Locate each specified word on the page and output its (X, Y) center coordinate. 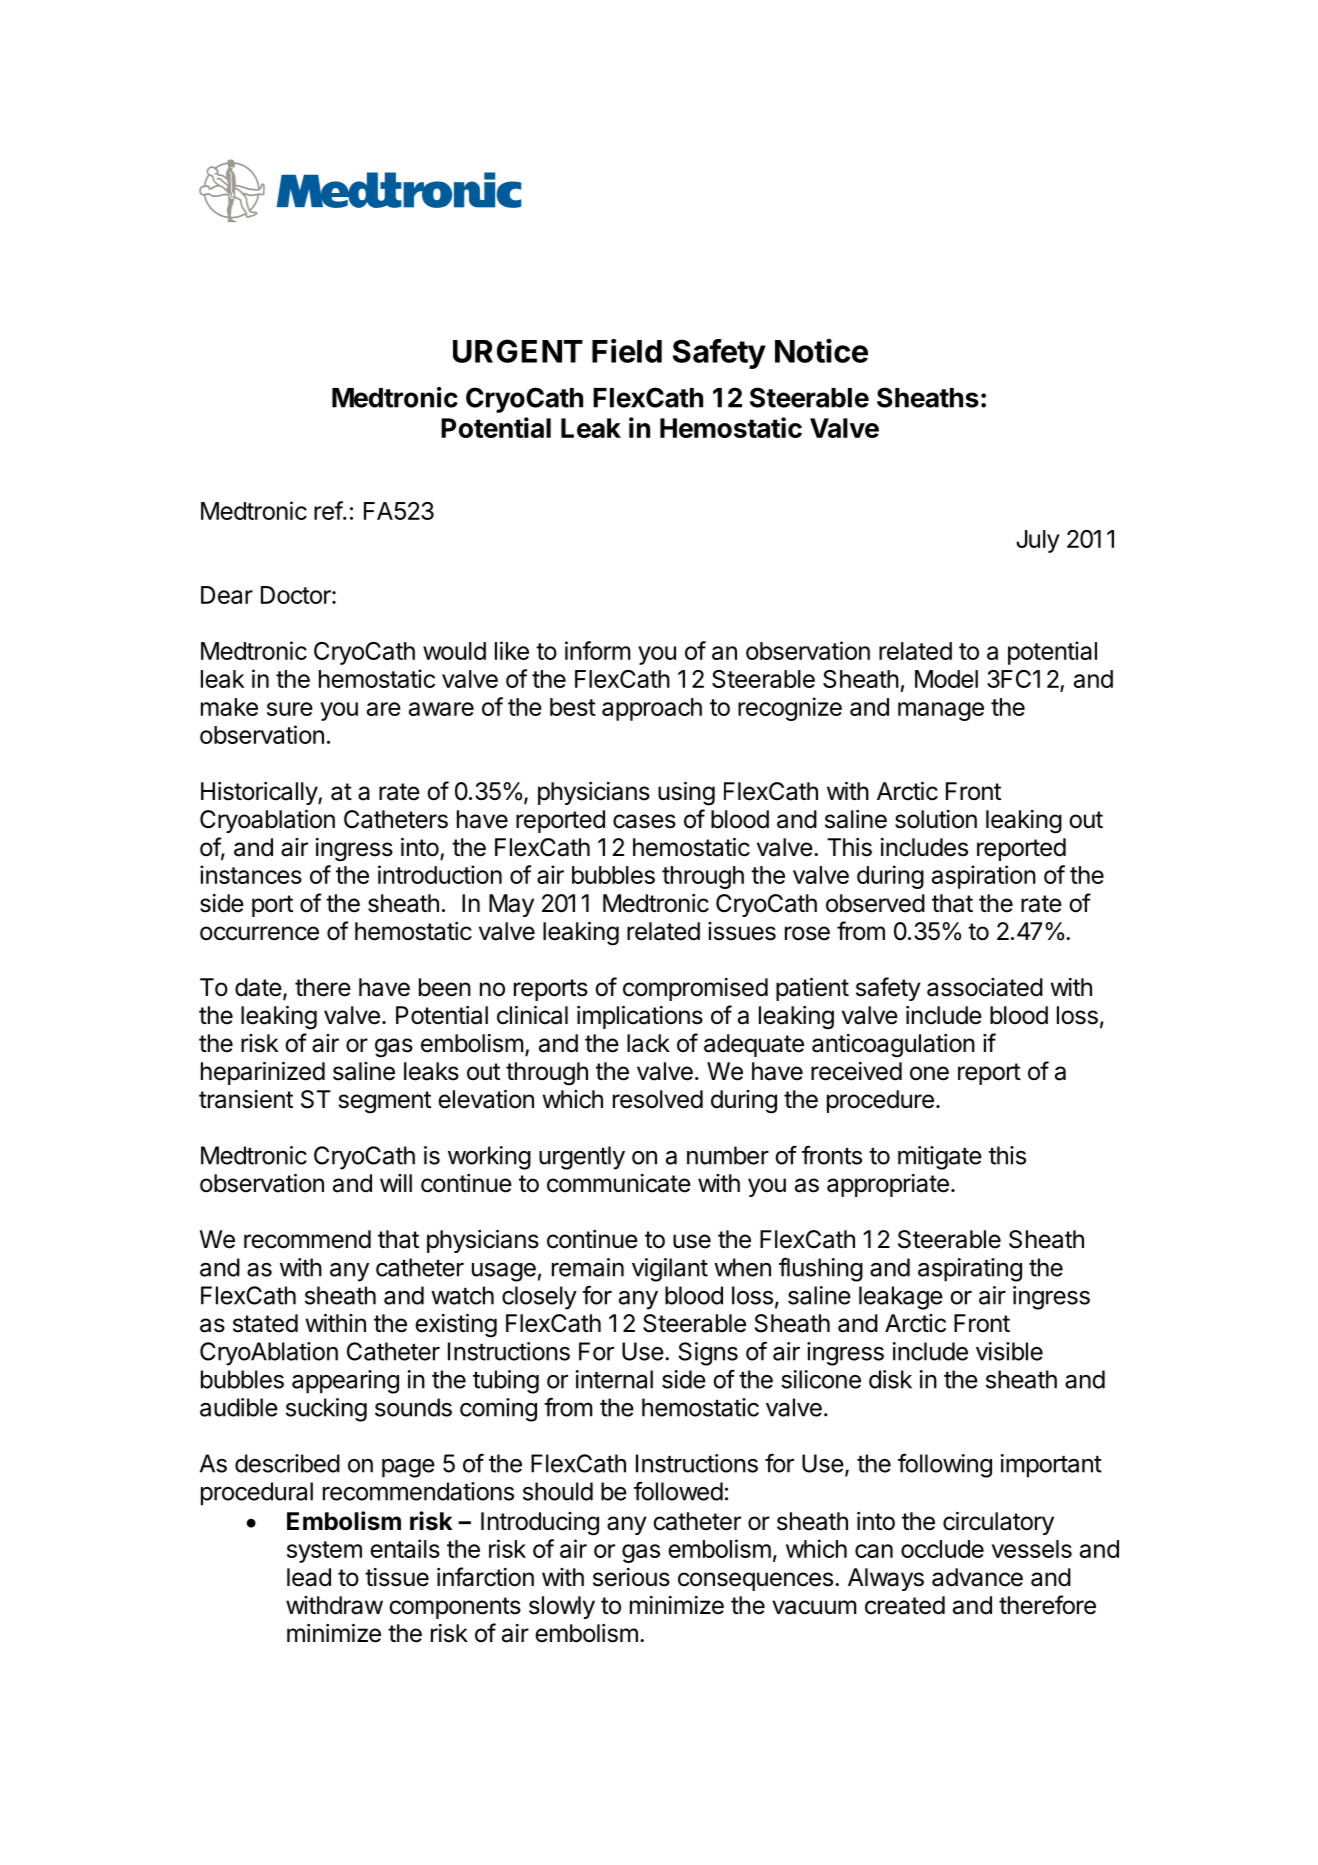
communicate (619, 1183)
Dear (227, 595)
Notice (821, 351)
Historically (260, 793)
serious (631, 1577)
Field (627, 351)
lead (309, 1577)
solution (936, 819)
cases (644, 821)
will (396, 1183)
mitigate (940, 1158)
